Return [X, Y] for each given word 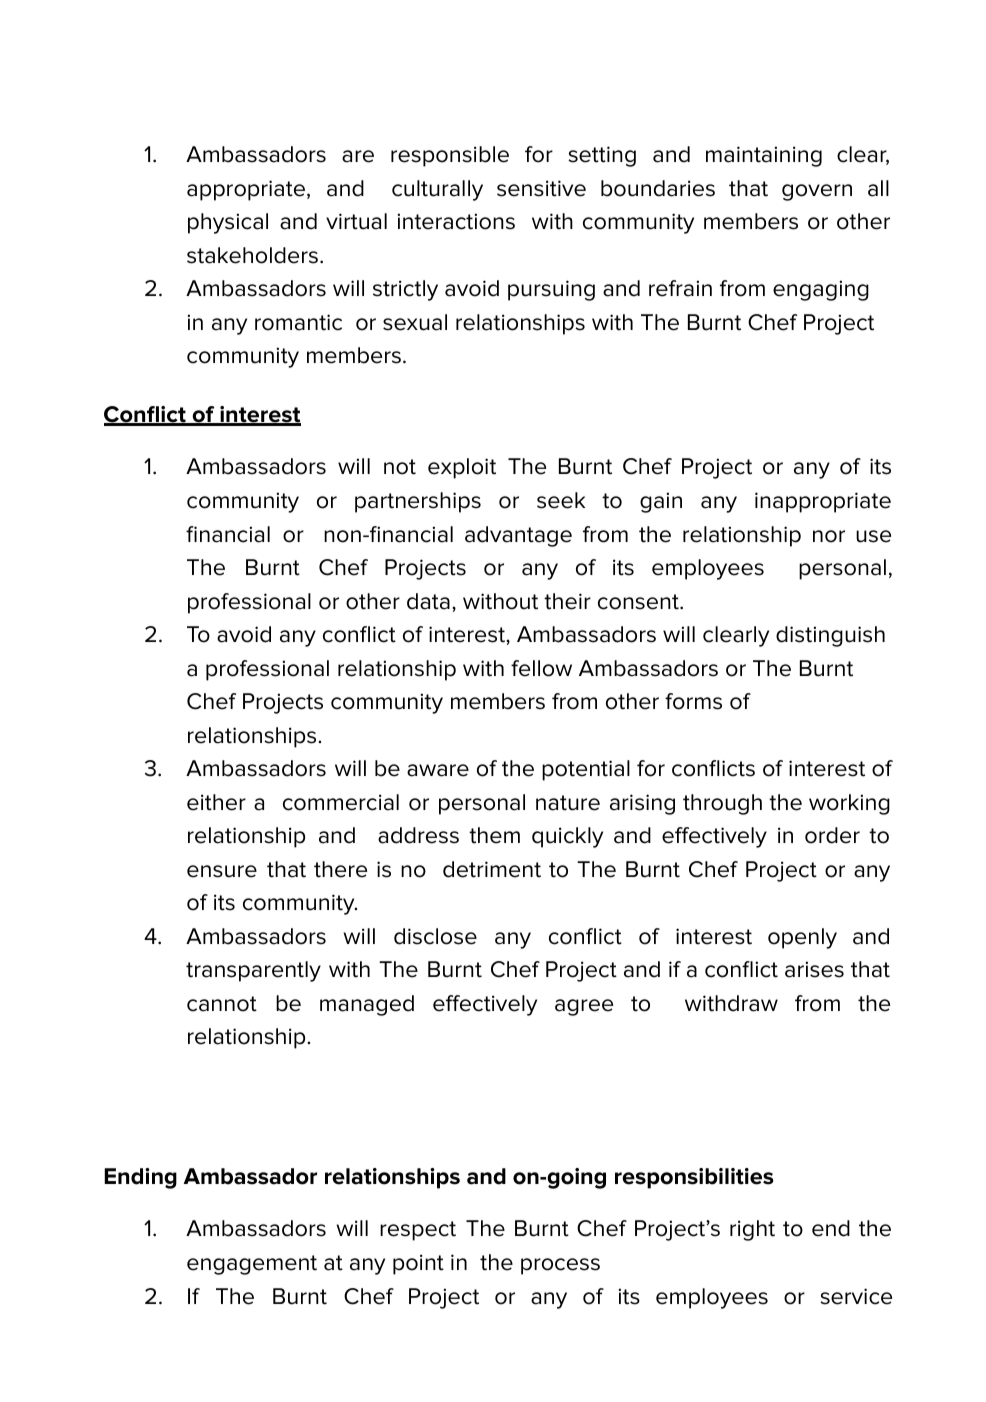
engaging [821, 290]
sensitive [541, 188]
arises [814, 969]
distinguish [830, 636]
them [494, 835]
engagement [252, 1265]
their [567, 601]
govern [817, 192]
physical [228, 223]
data [428, 601]
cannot [222, 1004]
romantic [298, 322]
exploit [462, 468]
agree [584, 1007]
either [216, 802]
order [832, 835]
